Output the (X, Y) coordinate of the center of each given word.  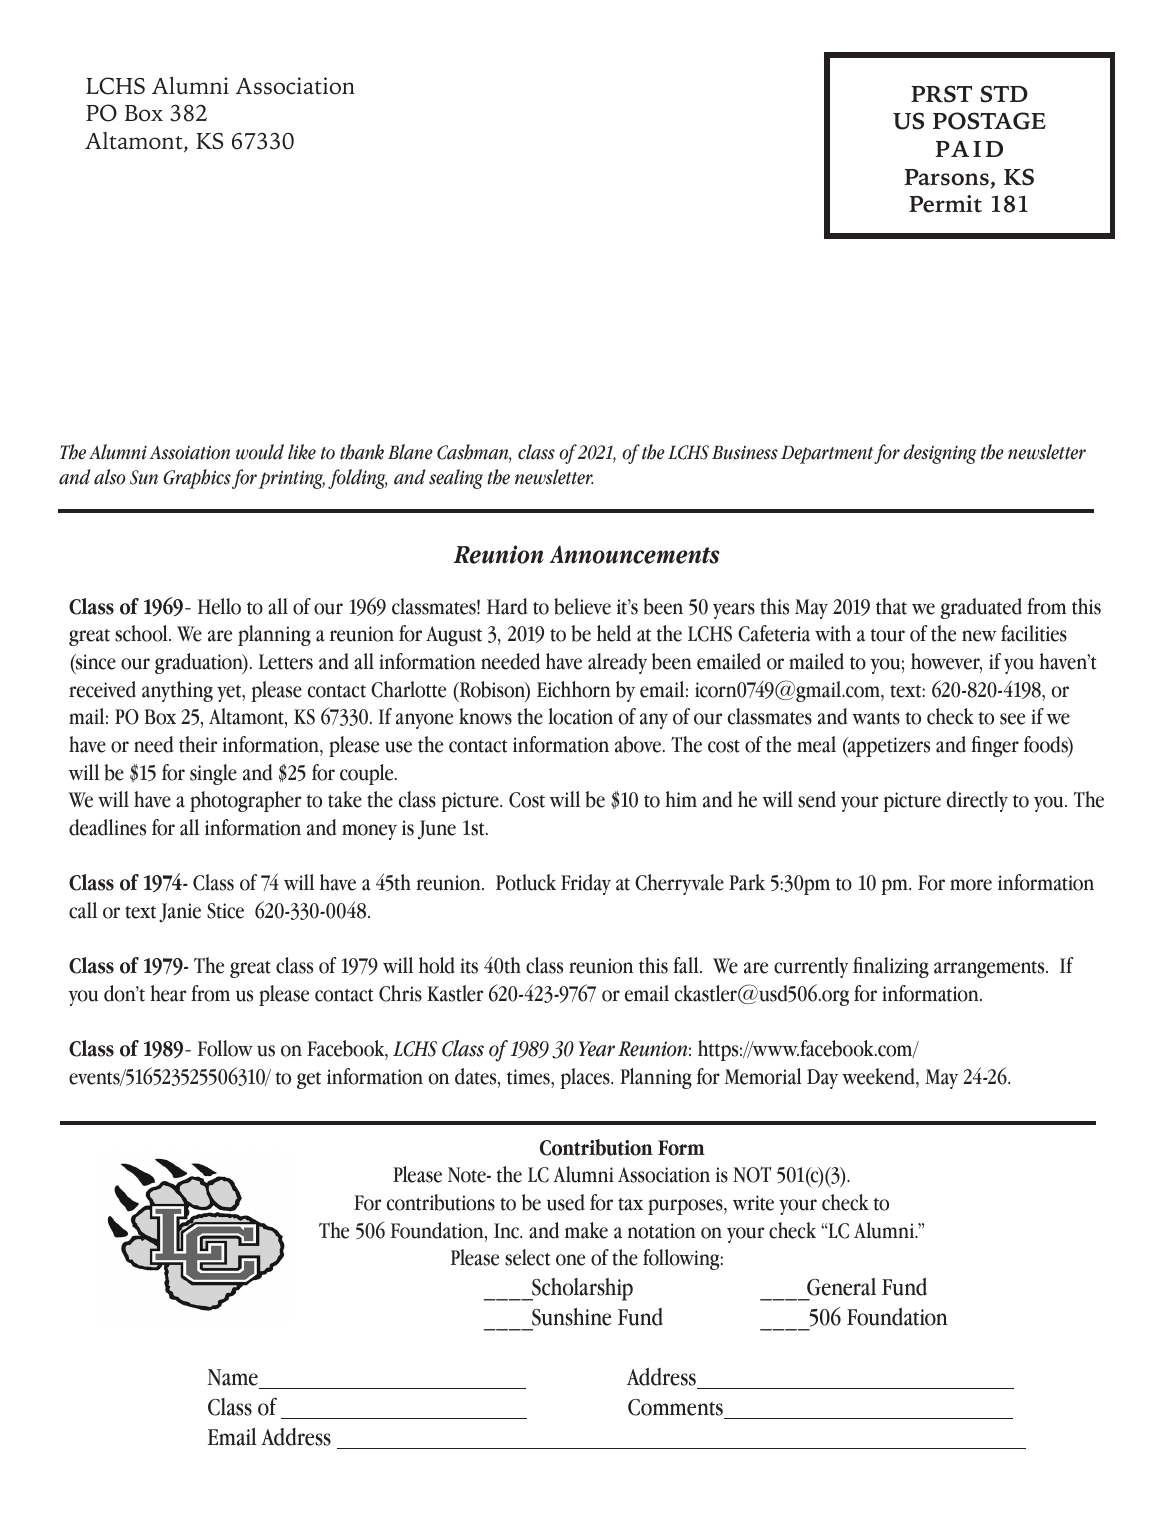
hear (168, 993)
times (529, 1077)
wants (876, 718)
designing (940, 454)
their (198, 744)
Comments (676, 1409)
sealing (456, 479)
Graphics (197, 479)
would (260, 452)
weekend (879, 1076)
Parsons (946, 177)
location (580, 716)
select (527, 1257)
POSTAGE (989, 121)
